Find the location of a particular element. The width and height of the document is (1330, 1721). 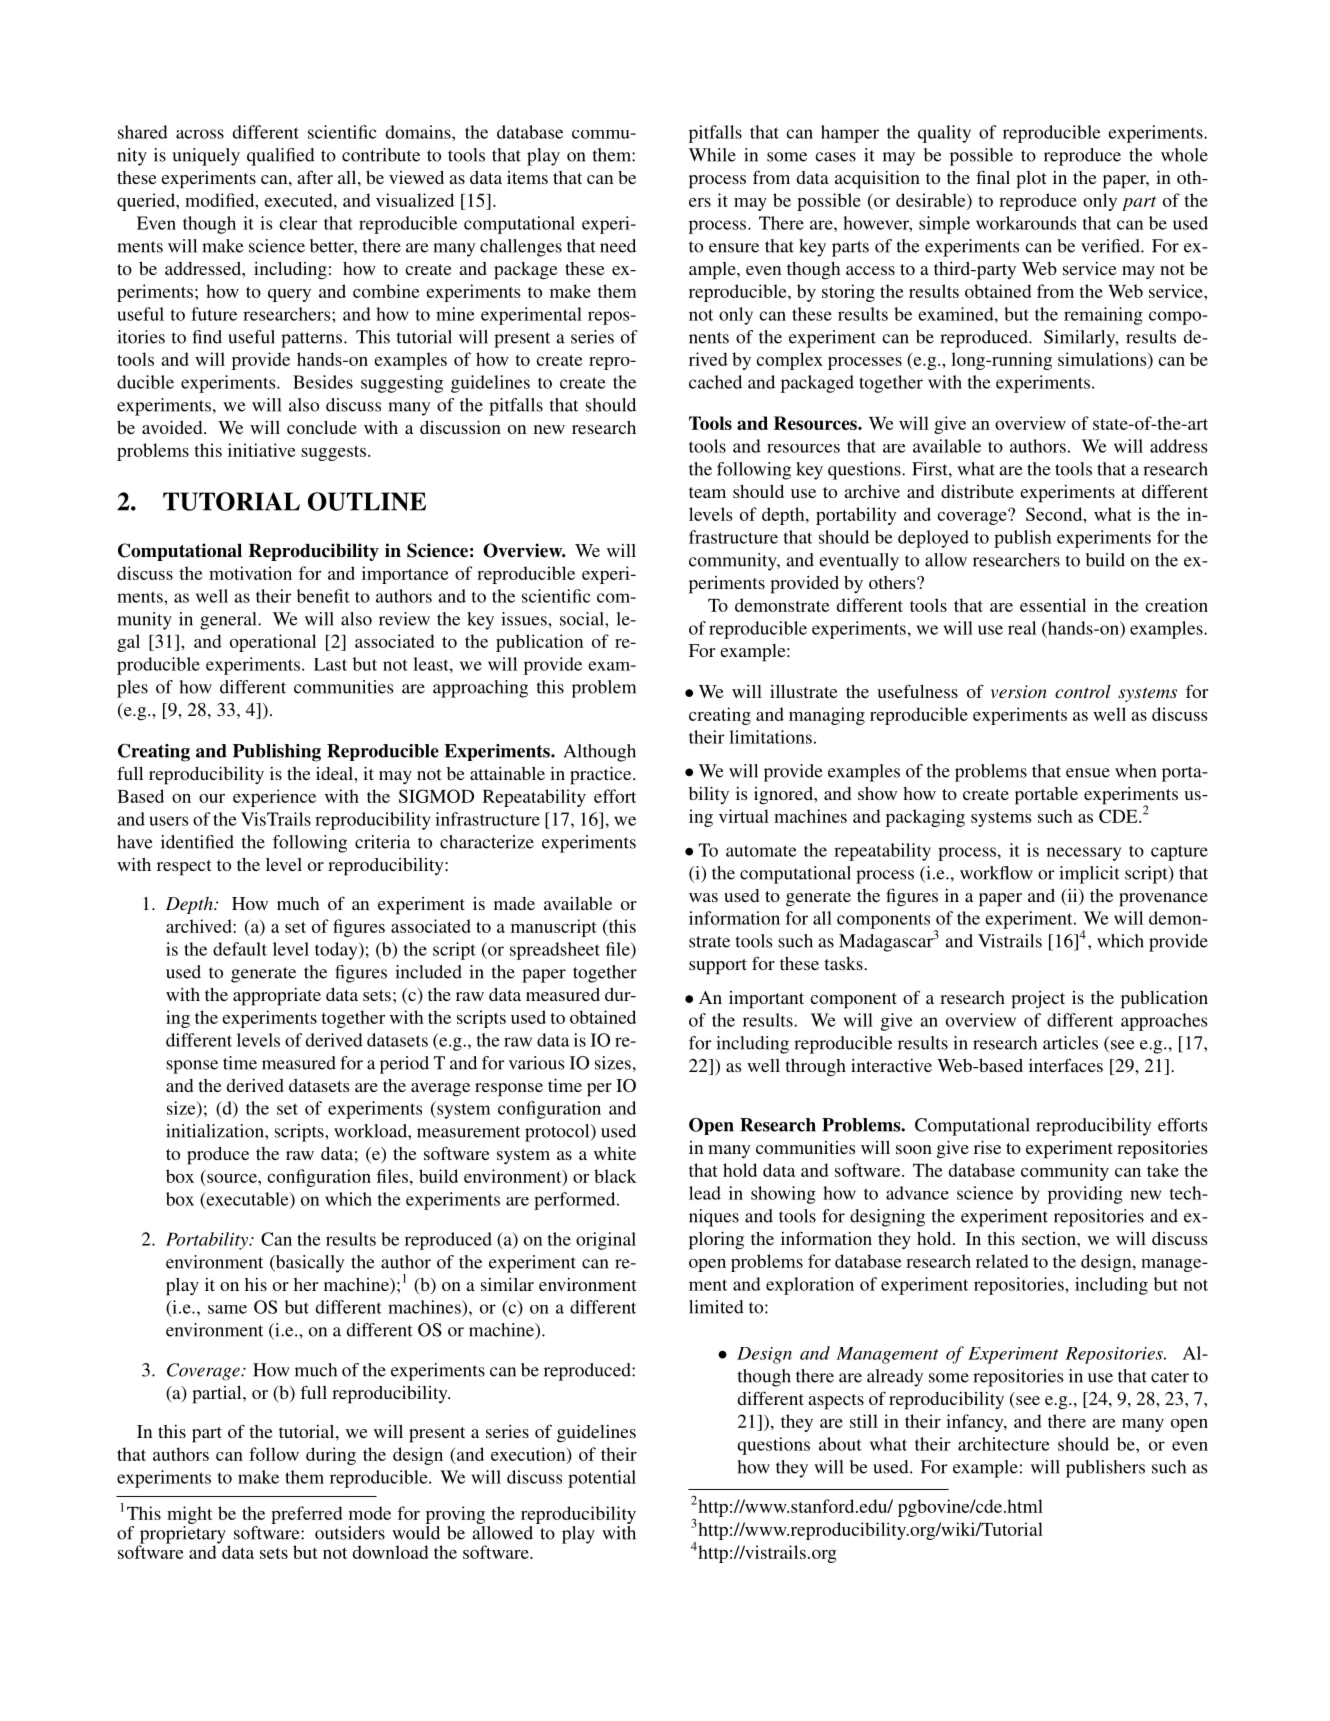

black is located at coordinates (615, 1176).
